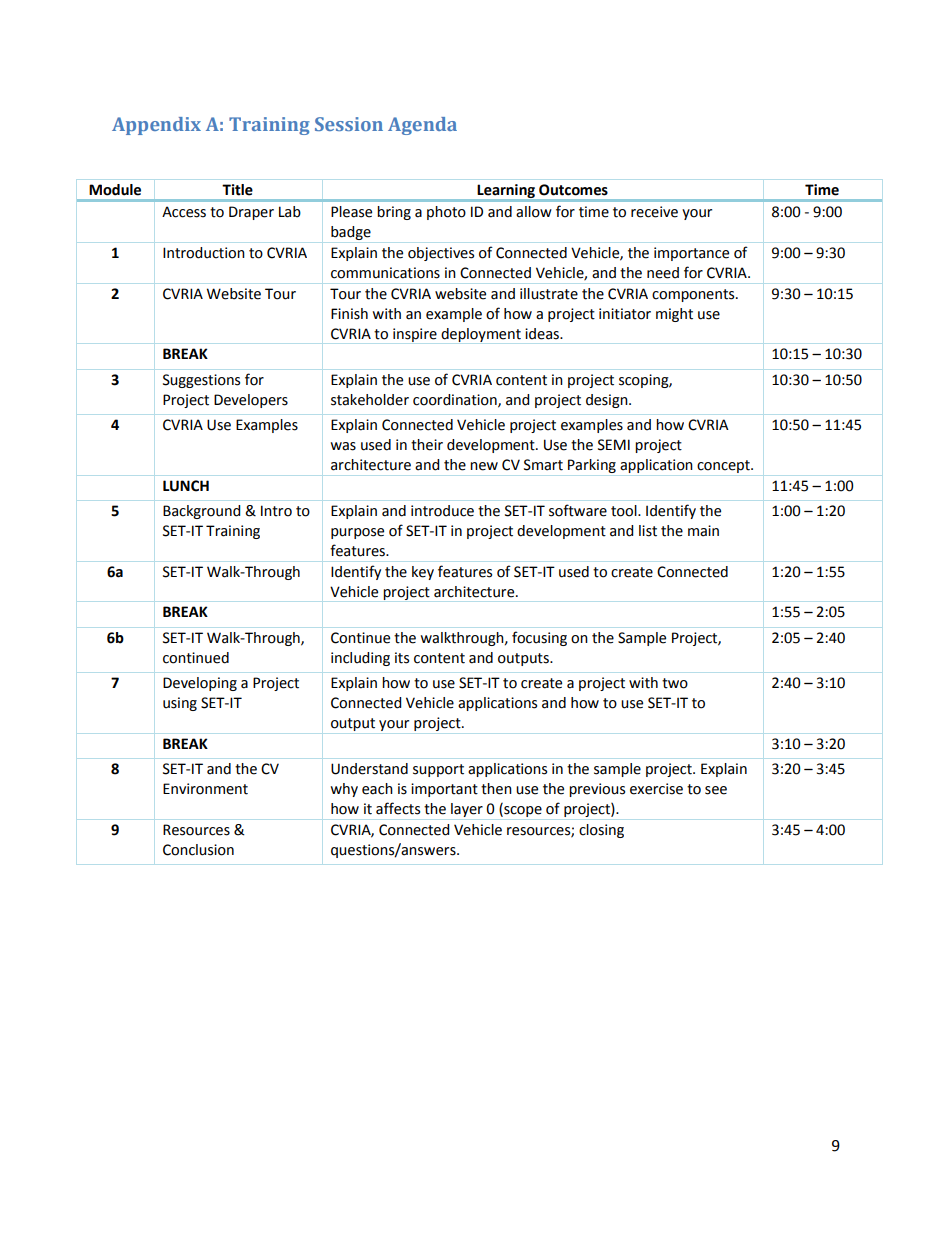  What do you see at coordinates (422, 126) in the document?
I see `Agenda` at bounding box center [422, 126].
